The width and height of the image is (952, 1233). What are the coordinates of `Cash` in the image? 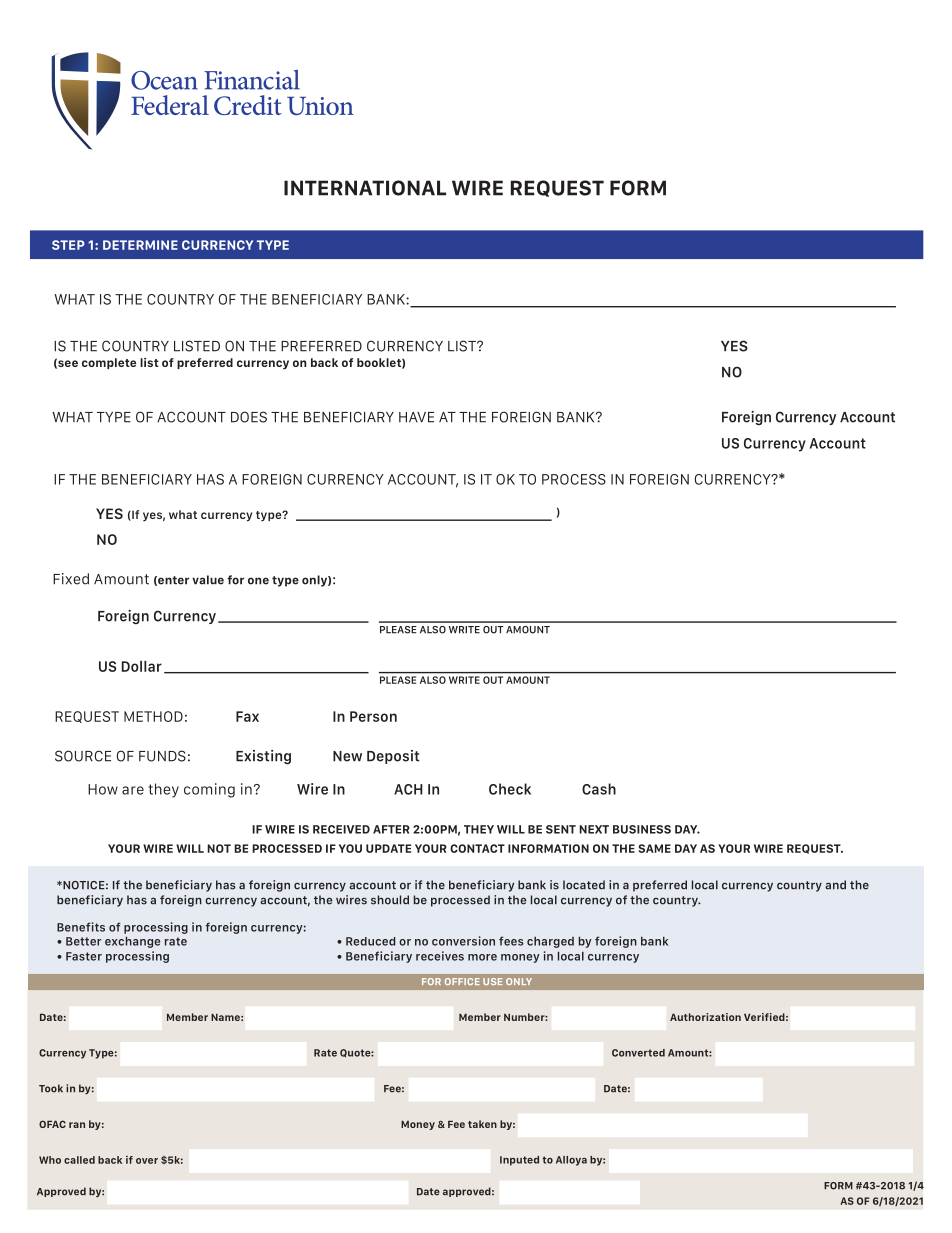 It's located at (599, 789).
